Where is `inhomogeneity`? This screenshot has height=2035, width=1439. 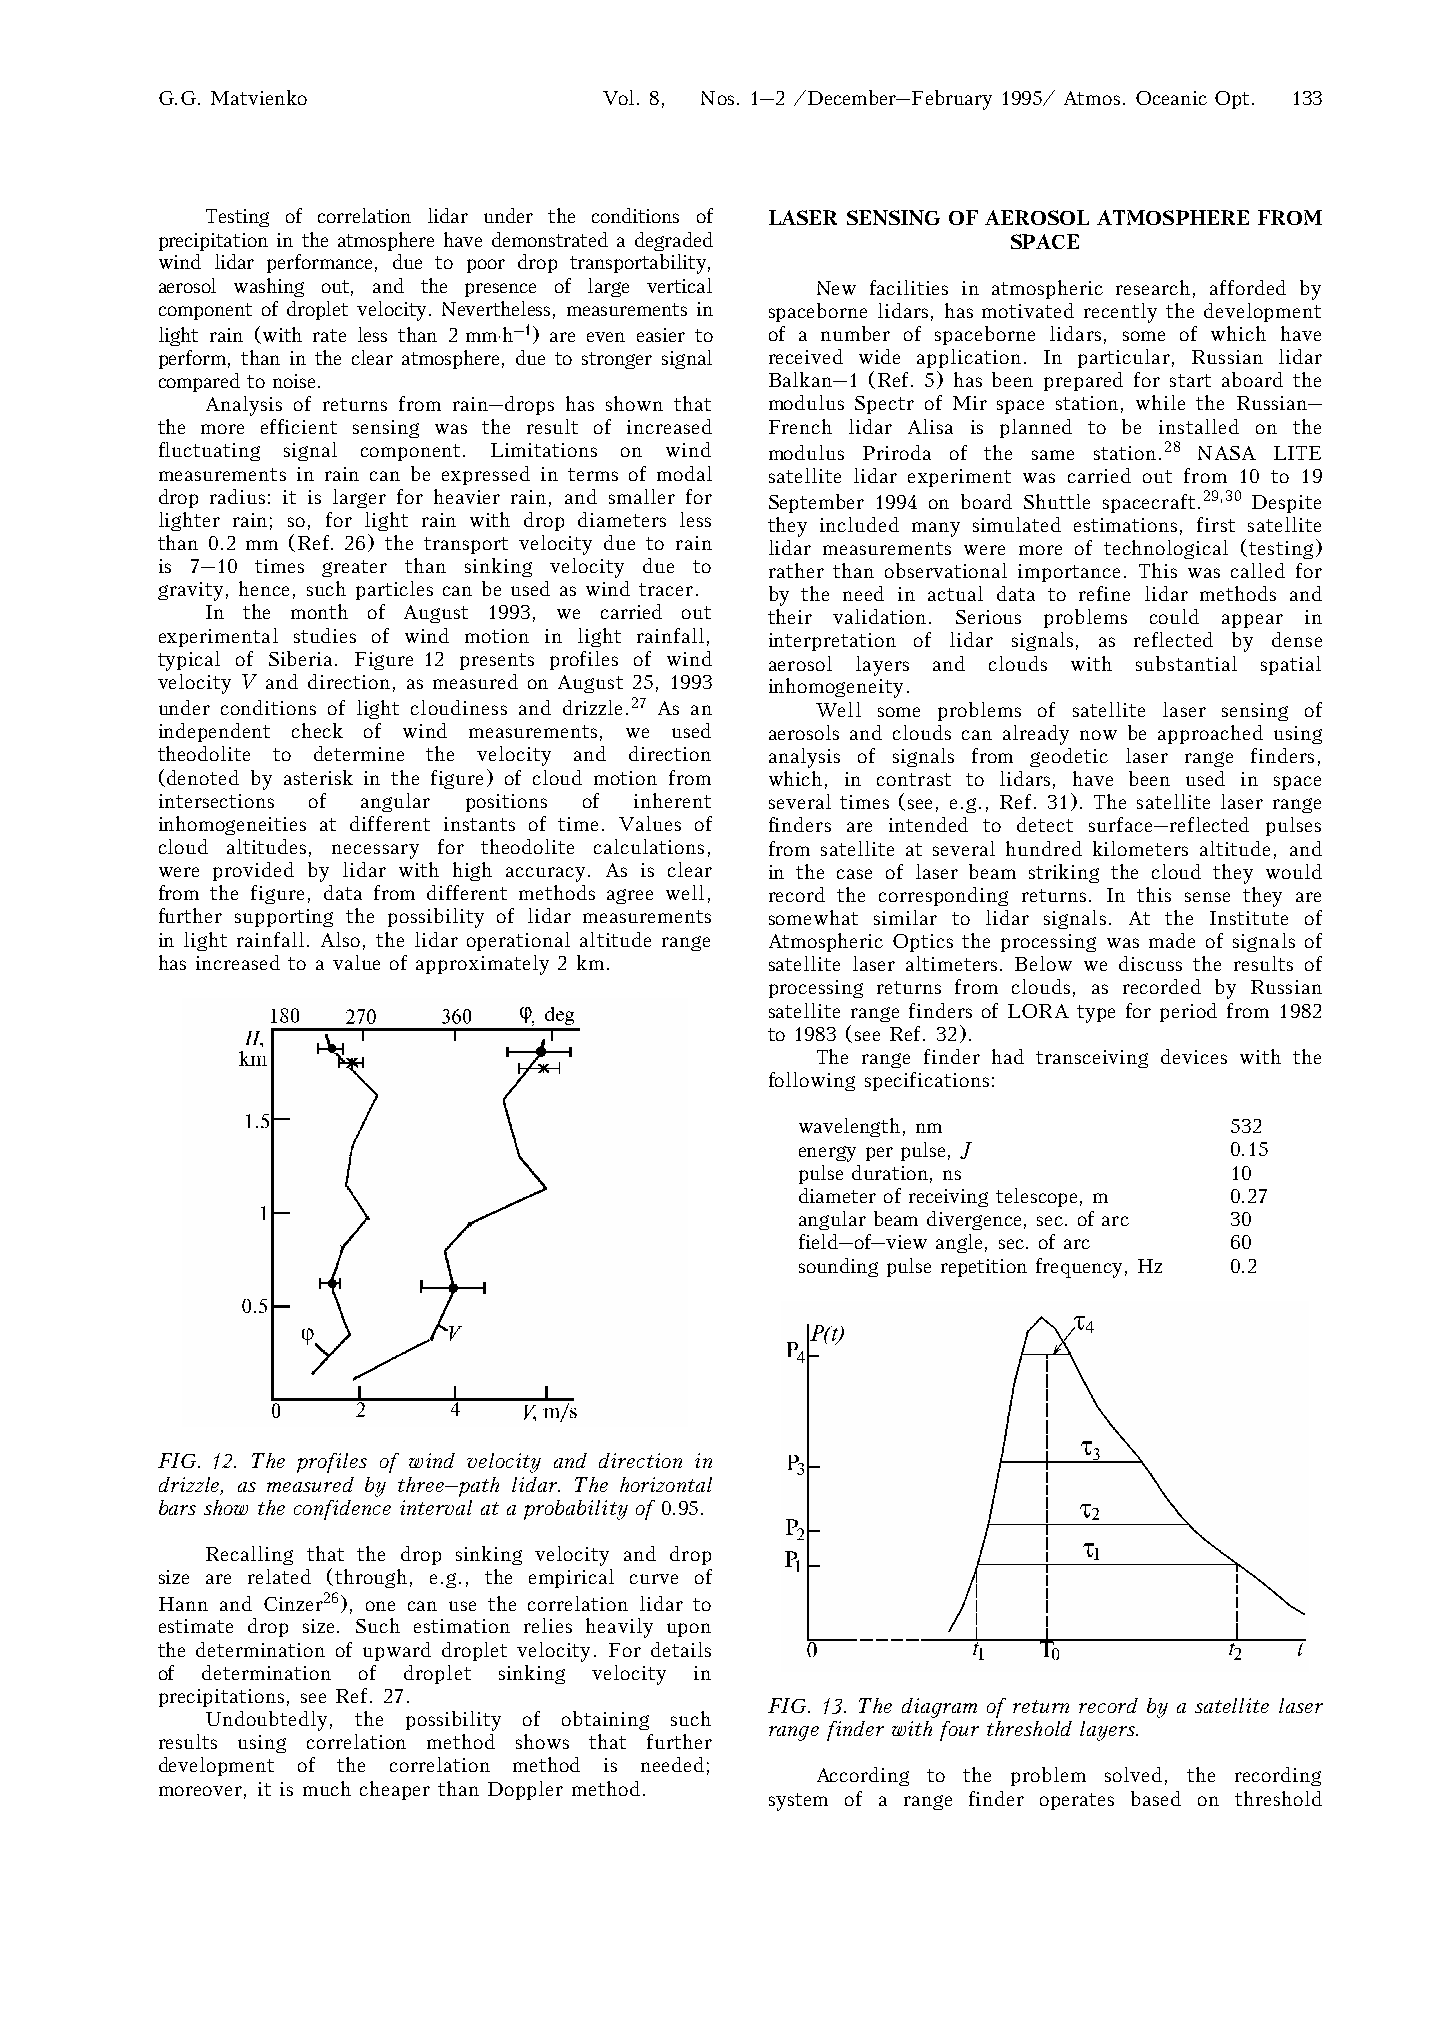
inhomogeneity is located at coordinates (836, 688).
